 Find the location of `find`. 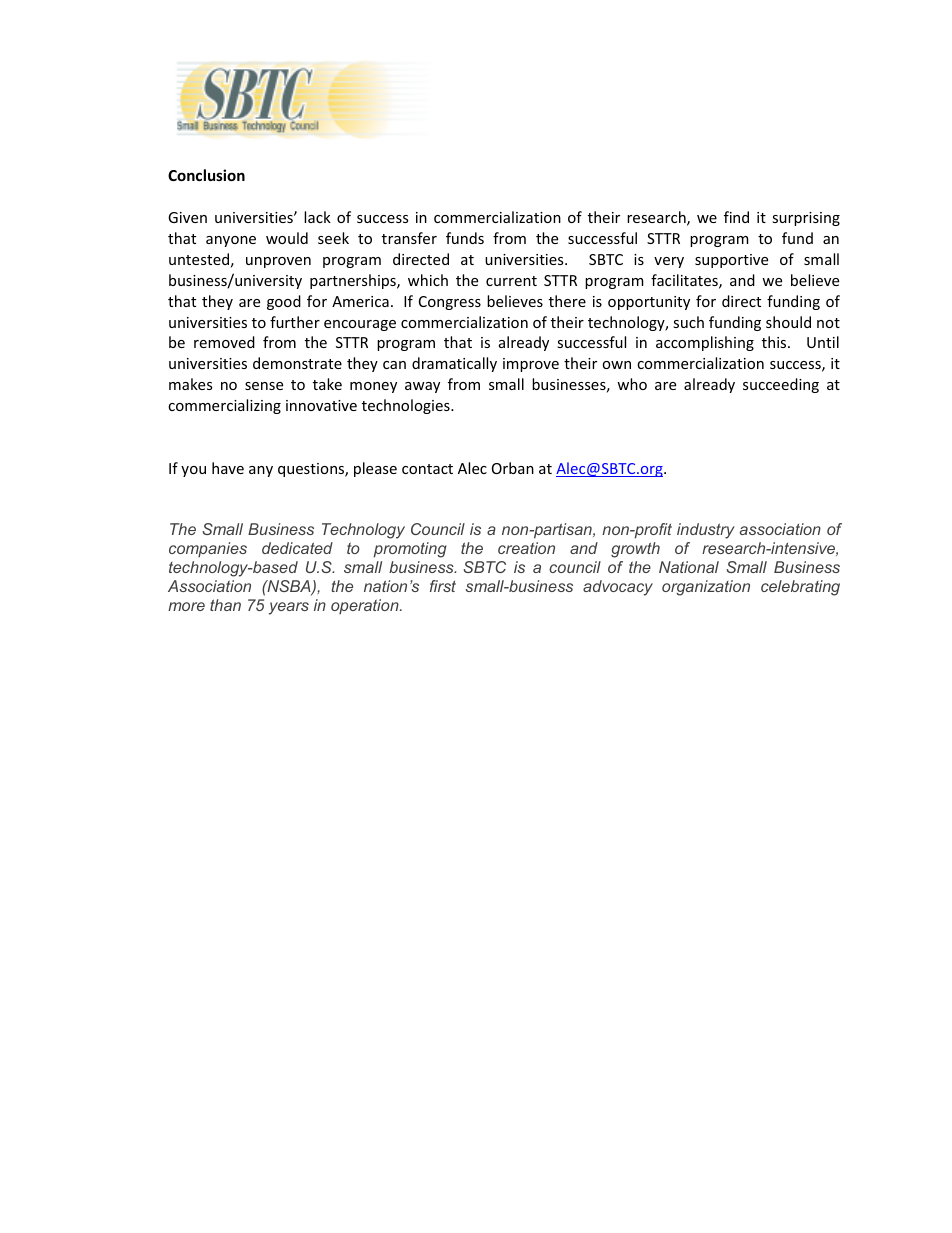

find is located at coordinates (736, 217).
